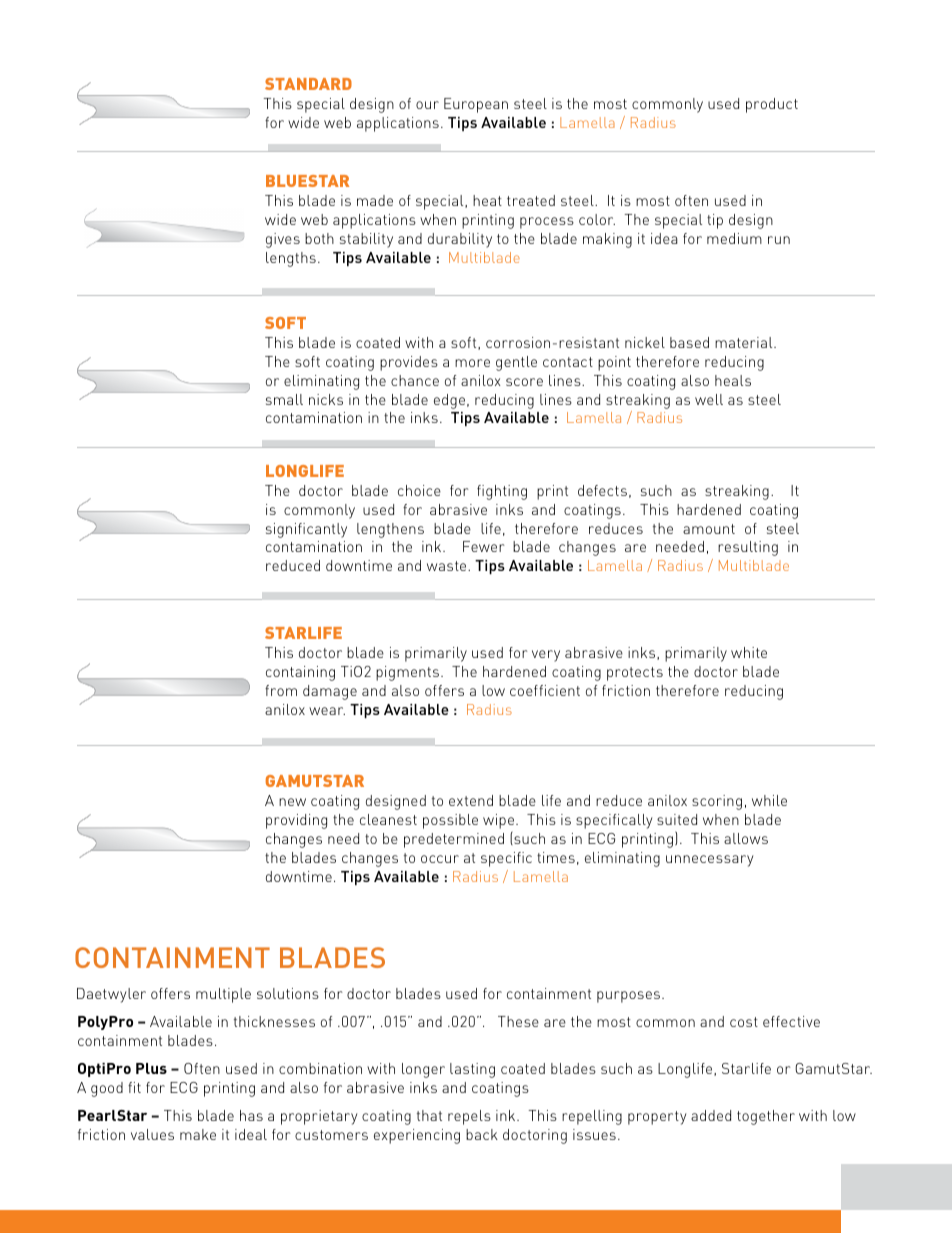 Image resolution: width=952 pixels, height=1233 pixels. What do you see at coordinates (440, 859) in the screenshot?
I see `occur` at bounding box center [440, 859].
